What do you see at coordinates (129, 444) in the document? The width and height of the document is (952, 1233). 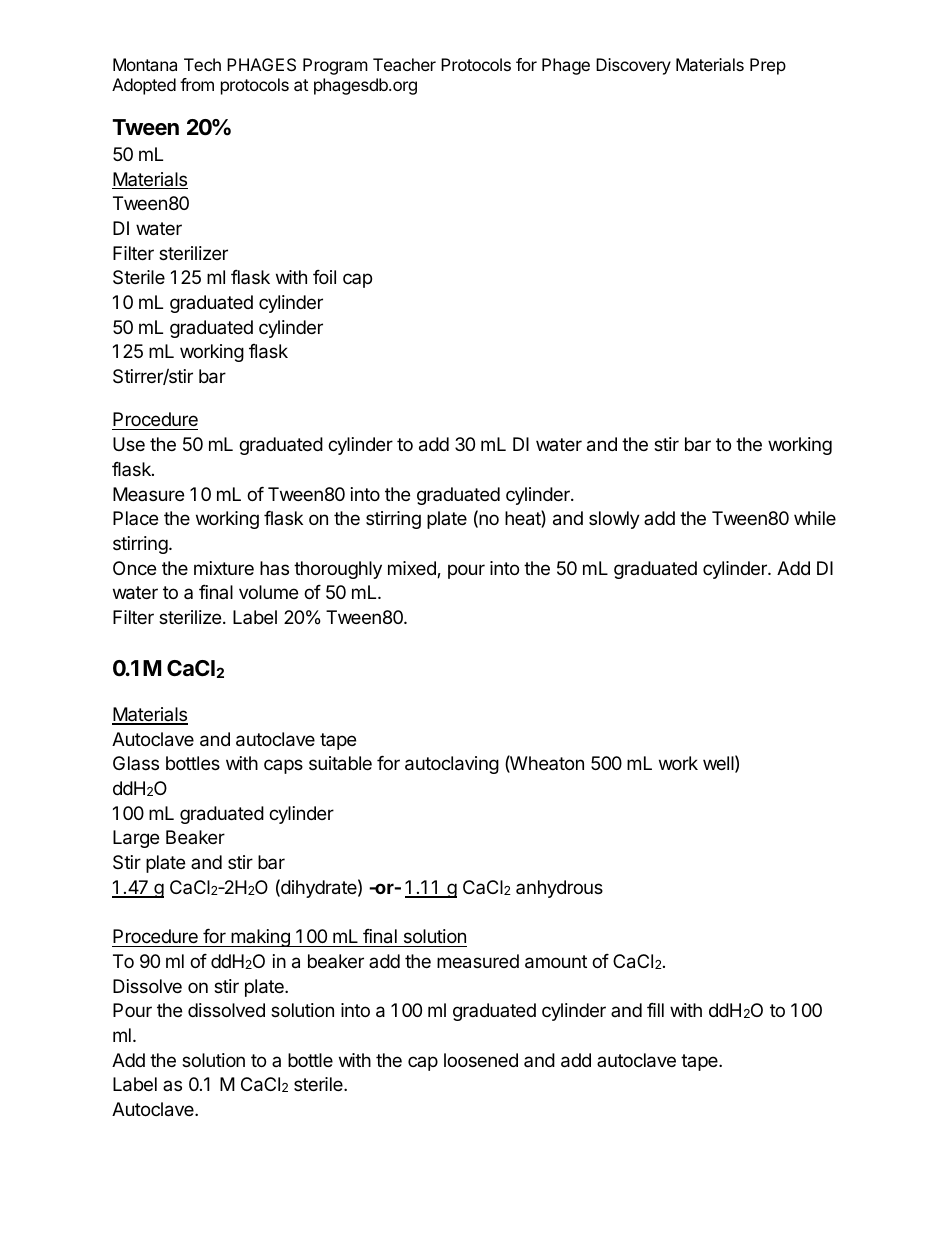 I see `Use` at bounding box center [129, 444].
